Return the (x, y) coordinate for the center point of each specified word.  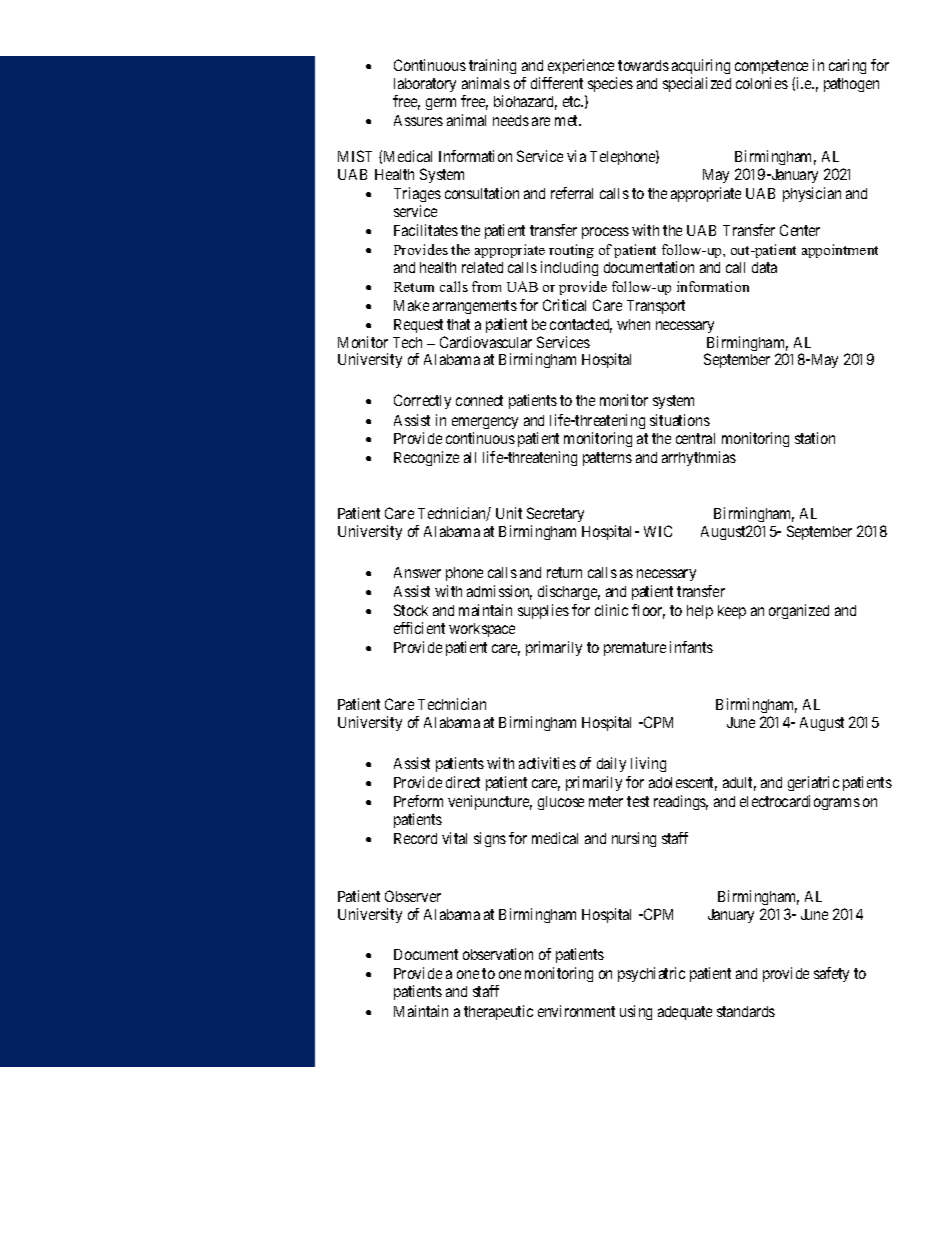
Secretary (555, 514)
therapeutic (498, 1012)
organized (799, 611)
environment (576, 1011)
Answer (417, 572)
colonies (762, 83)
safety (831, 974)
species (610, 84)
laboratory (425, 87)
